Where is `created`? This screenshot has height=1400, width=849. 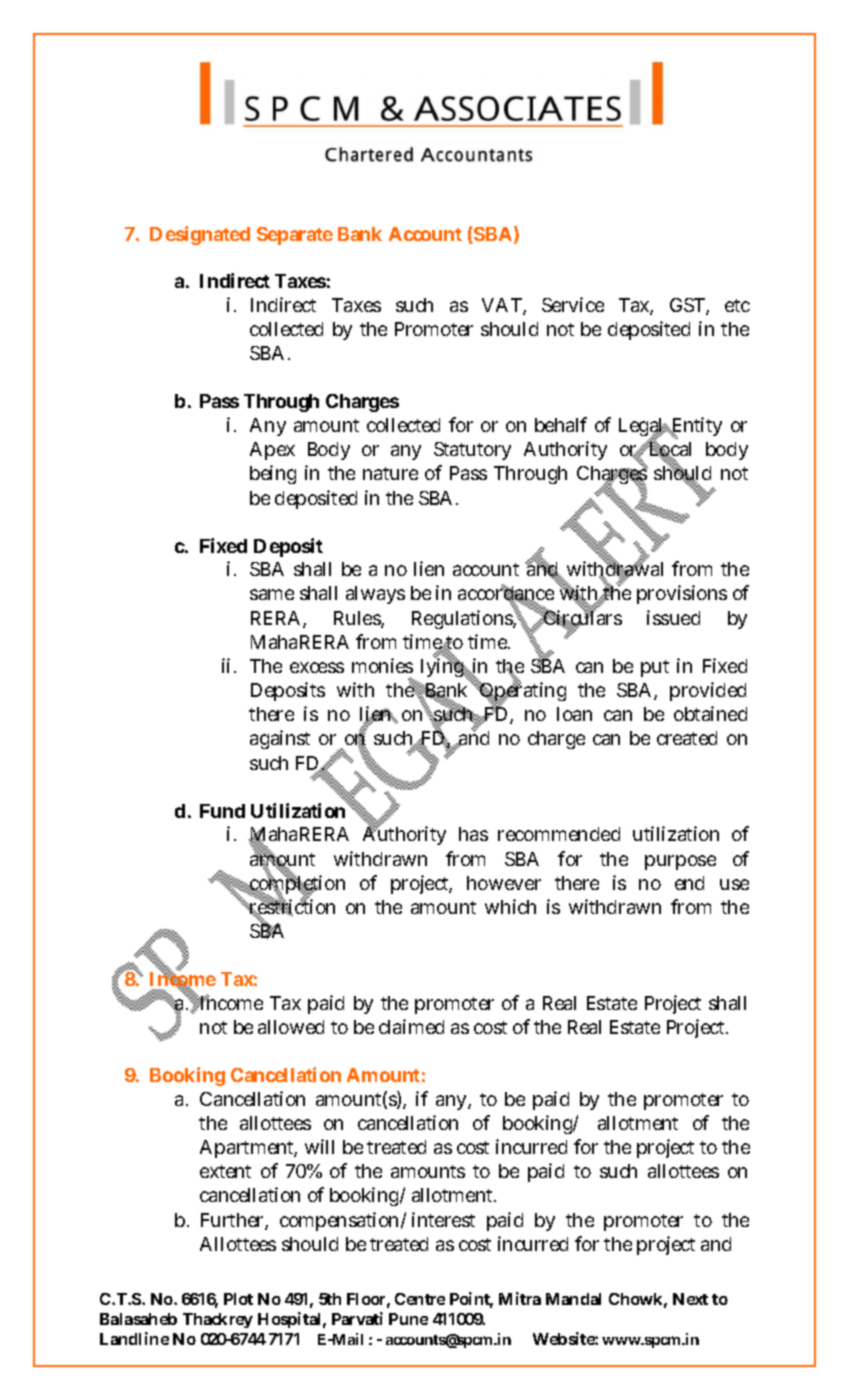
created is located at coordinates (687, 738).
